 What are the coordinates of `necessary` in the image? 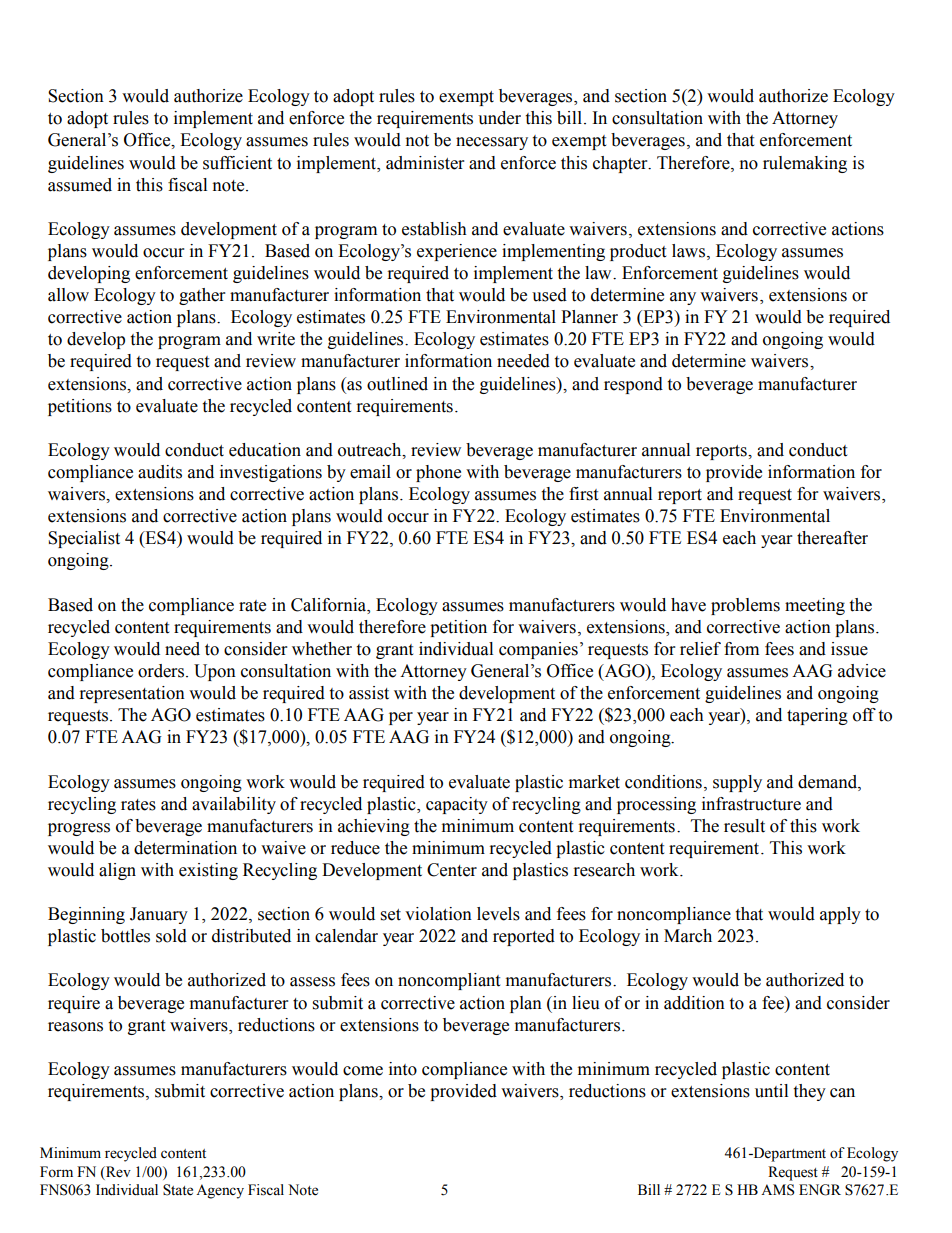 It's located at (492, 143).
